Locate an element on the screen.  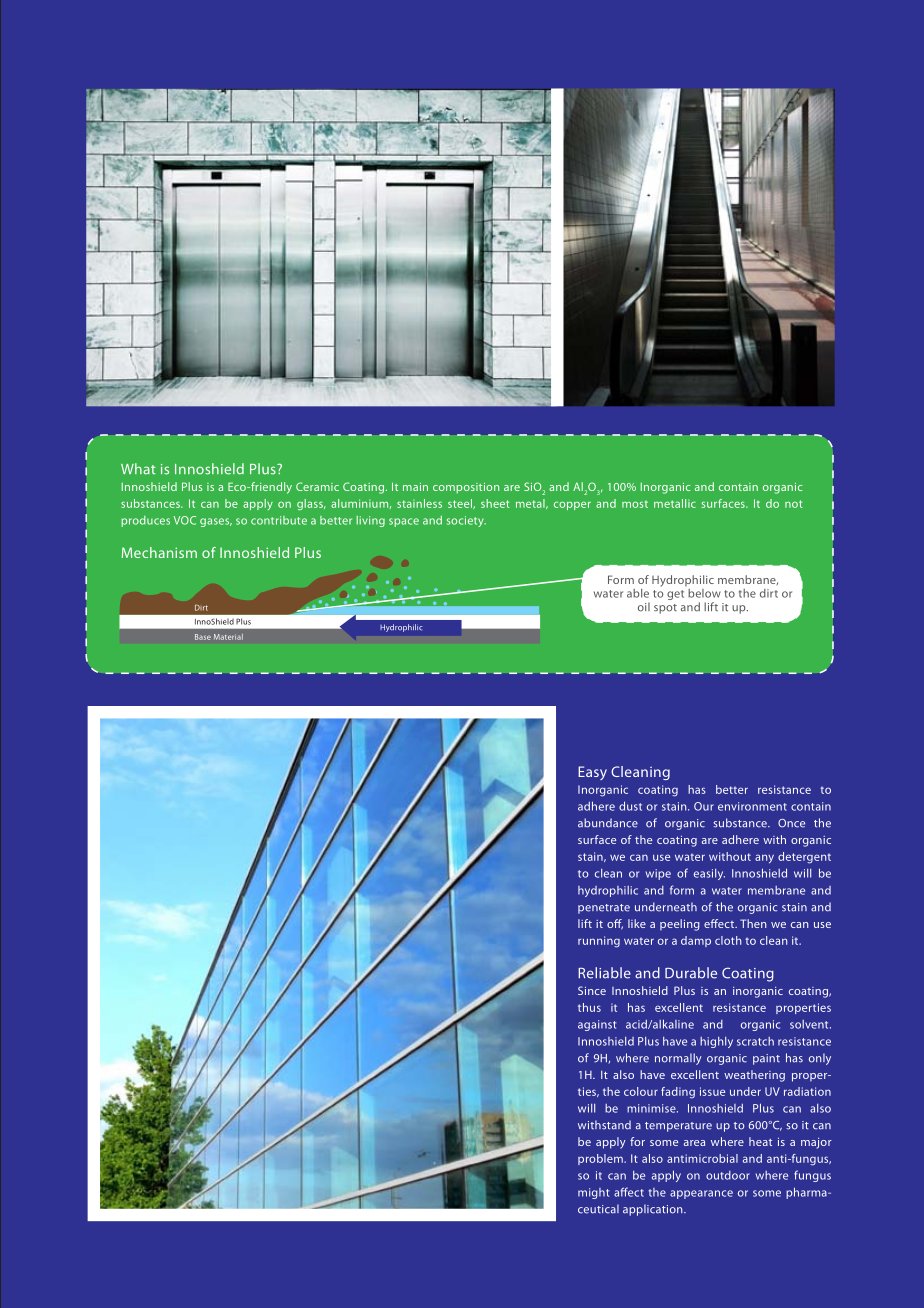
gases is located at coordinates (216, 522).
